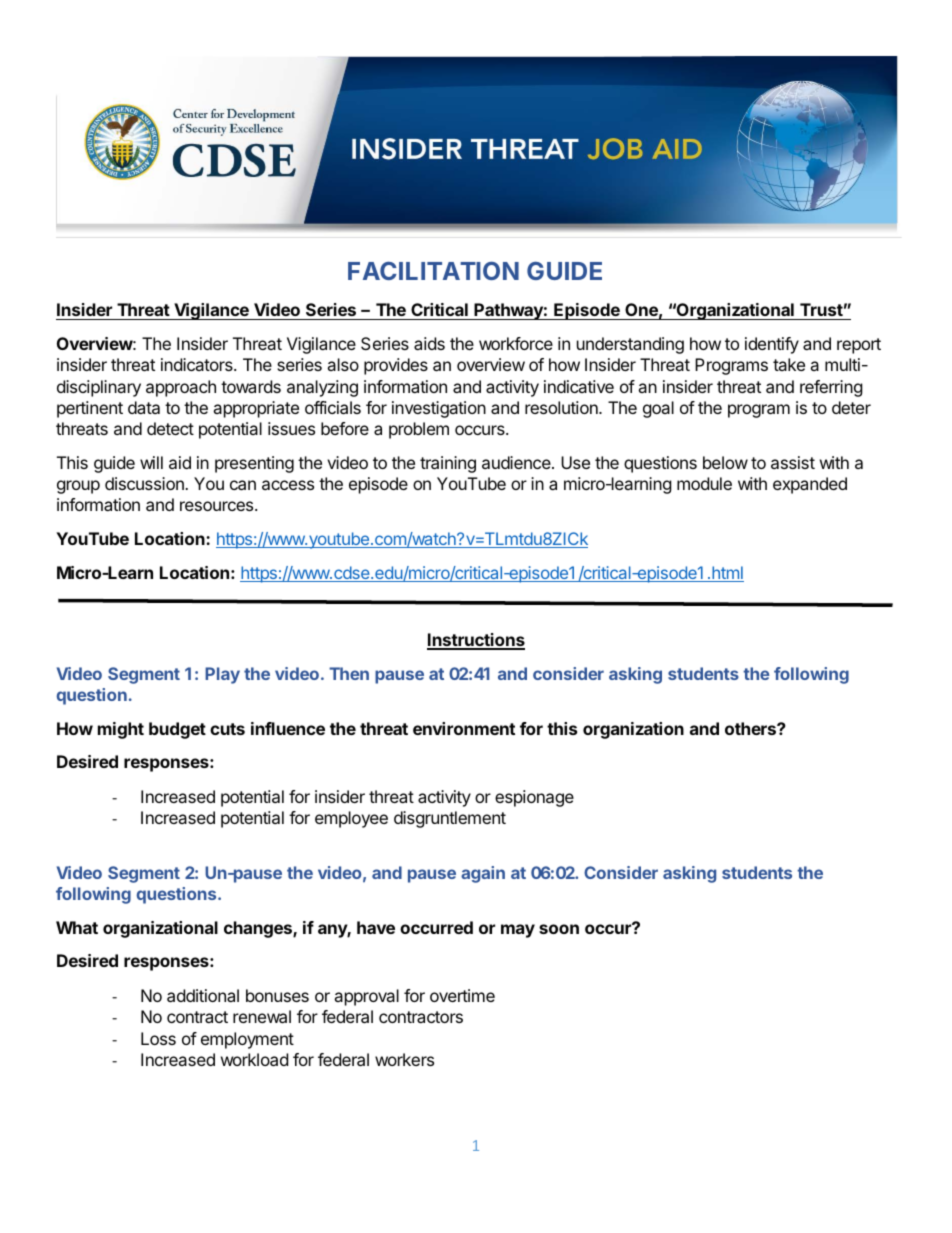 The image size is (952, 1233). What do you see at coordinates (198, 364) in the page?
I see `indicators` at bounding box center [198, 364].
